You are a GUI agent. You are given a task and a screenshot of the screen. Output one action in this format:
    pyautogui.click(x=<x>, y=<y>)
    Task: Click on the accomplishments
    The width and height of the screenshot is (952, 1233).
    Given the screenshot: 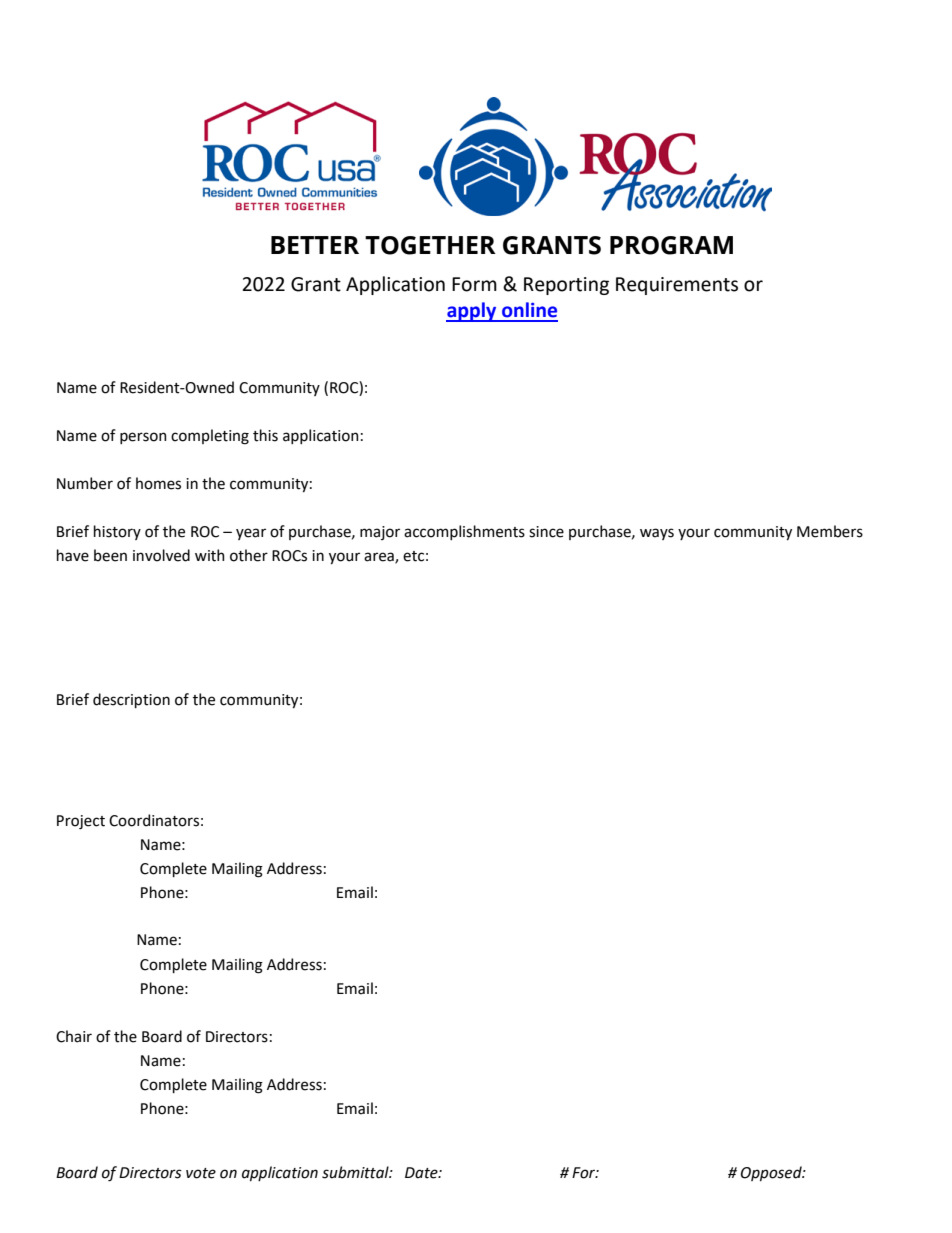 What is the action you would take?
    pyautogui.click(x=464, y=532)
